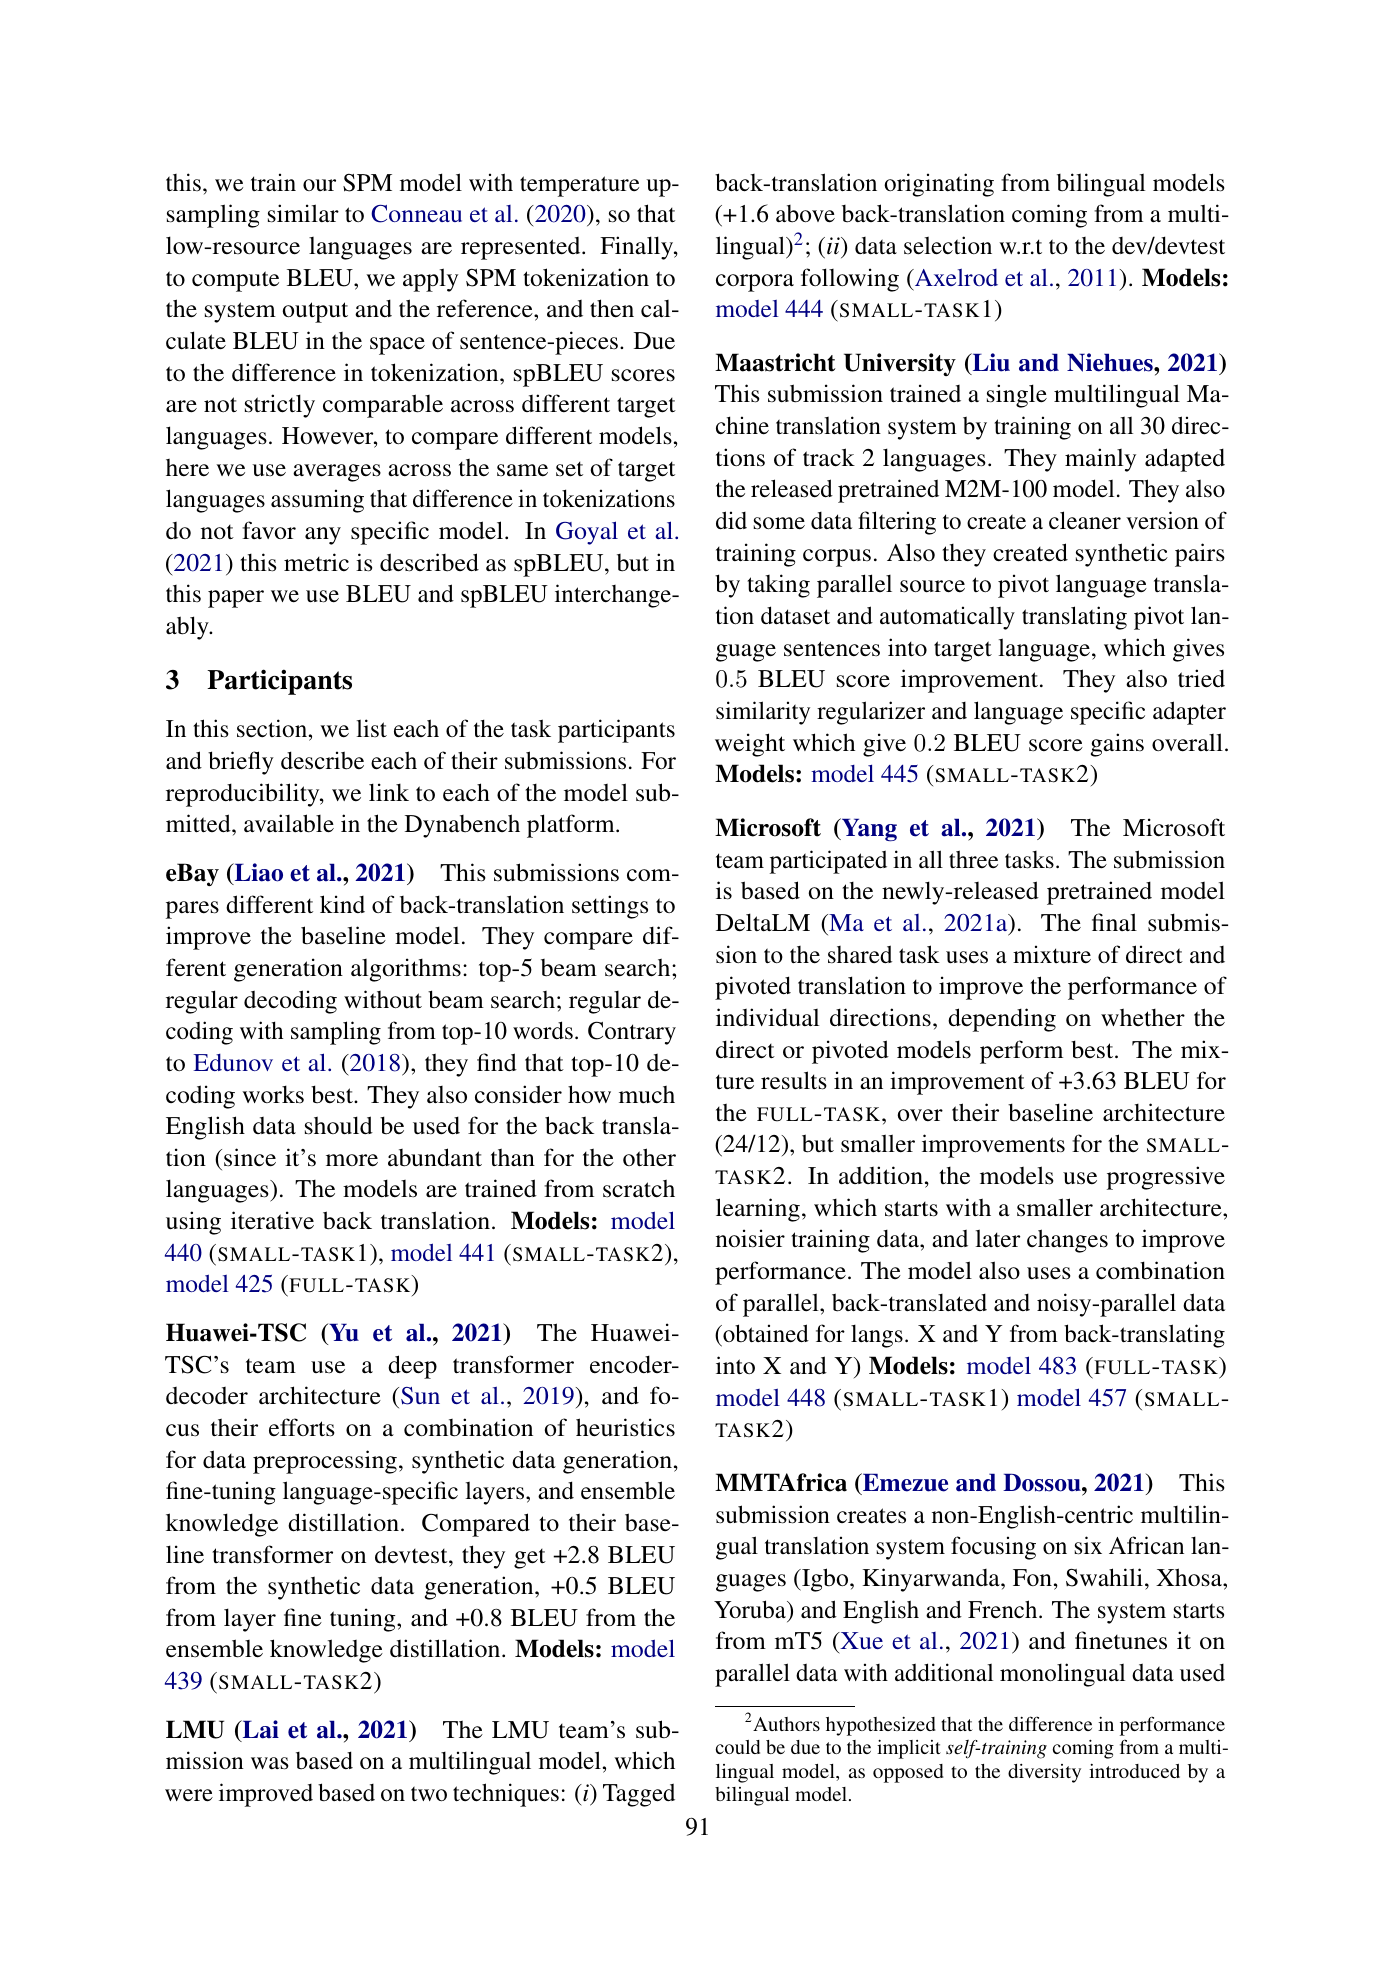 The image size is (1391, 1967). What do you see at coordinates (1044, 1773) in the screenshot?
I see `diversity` at bounding box center [1044, 1773].
